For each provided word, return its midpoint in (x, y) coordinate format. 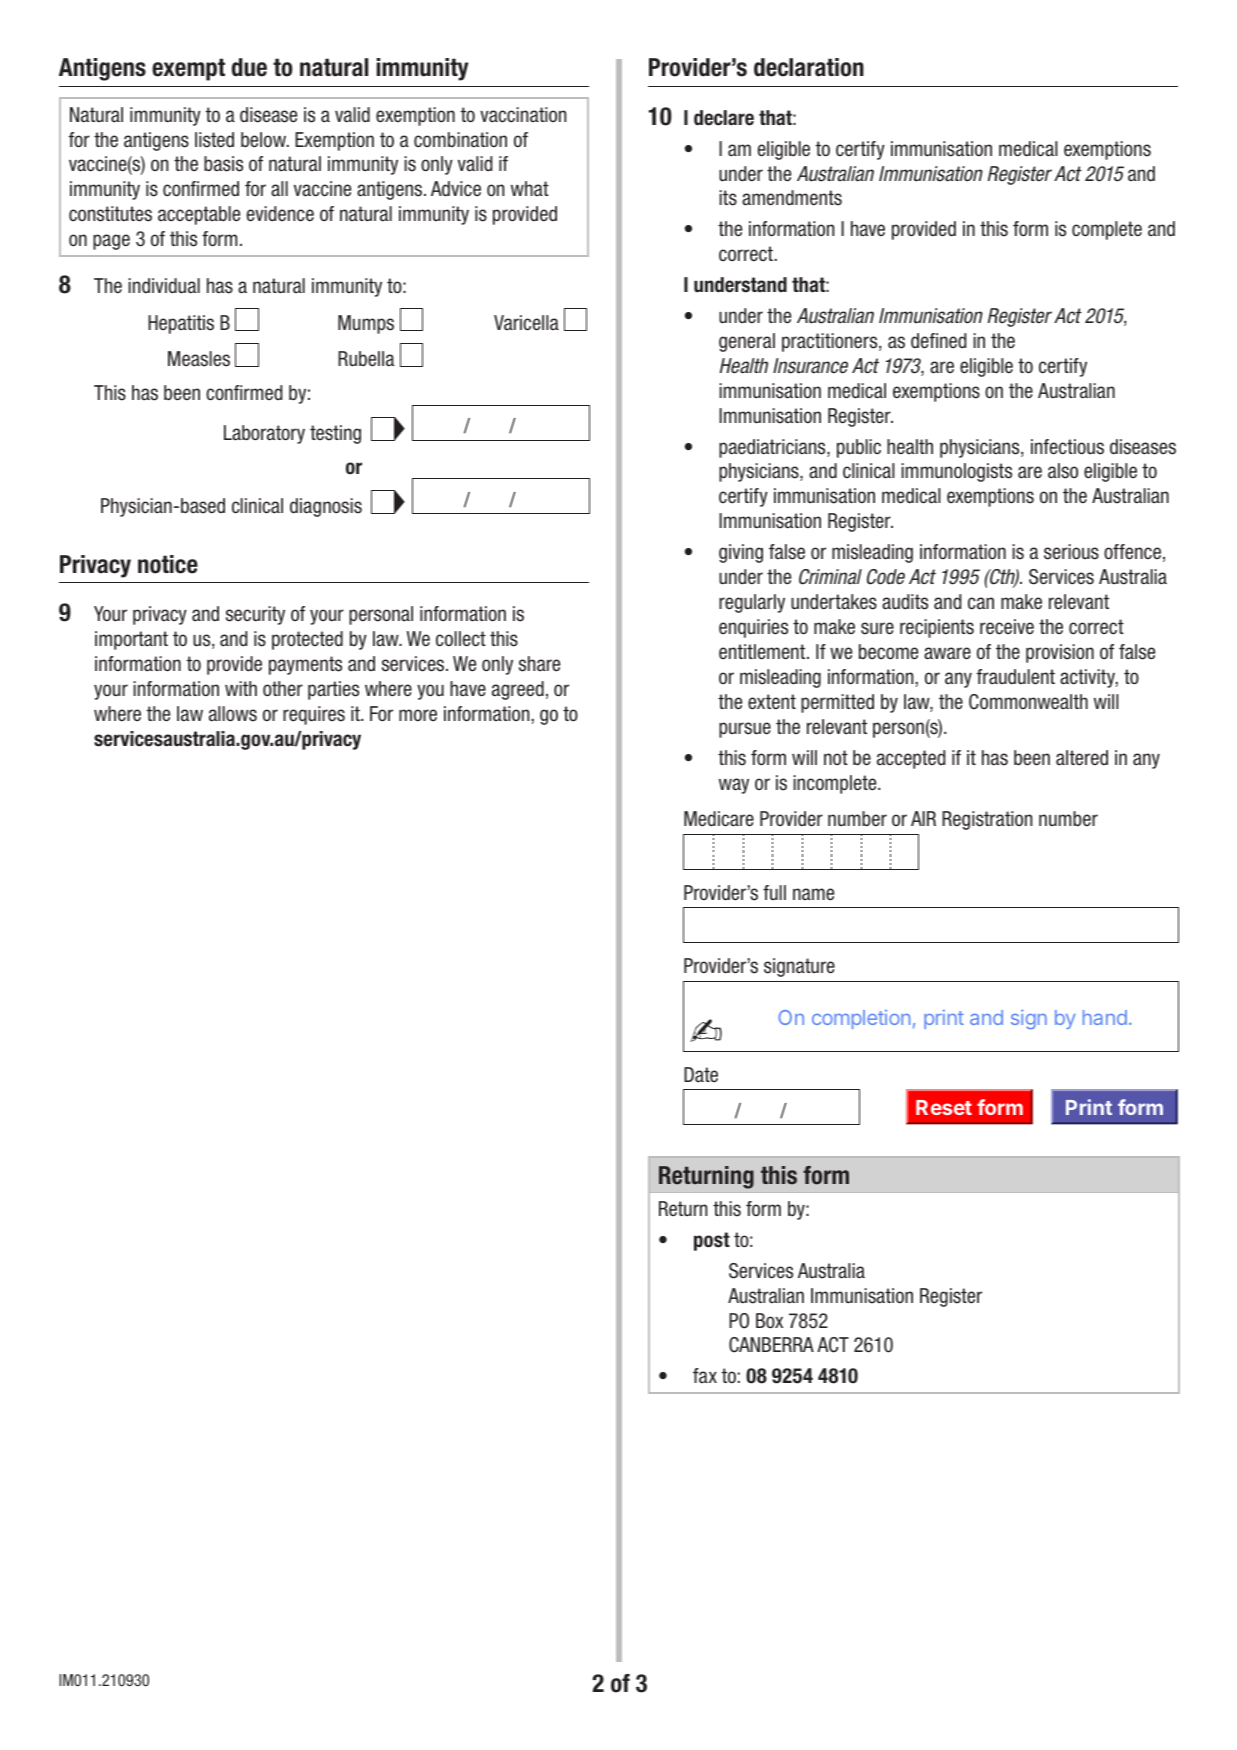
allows (233, 714)
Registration (987, 820)
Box (769, 1321)
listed (214, 140)
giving (741, 553)
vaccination (523, 115)
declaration (809, 67)
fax (705, 1375)
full (774, 892)
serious (1071, 552)
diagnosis (326, 507)
